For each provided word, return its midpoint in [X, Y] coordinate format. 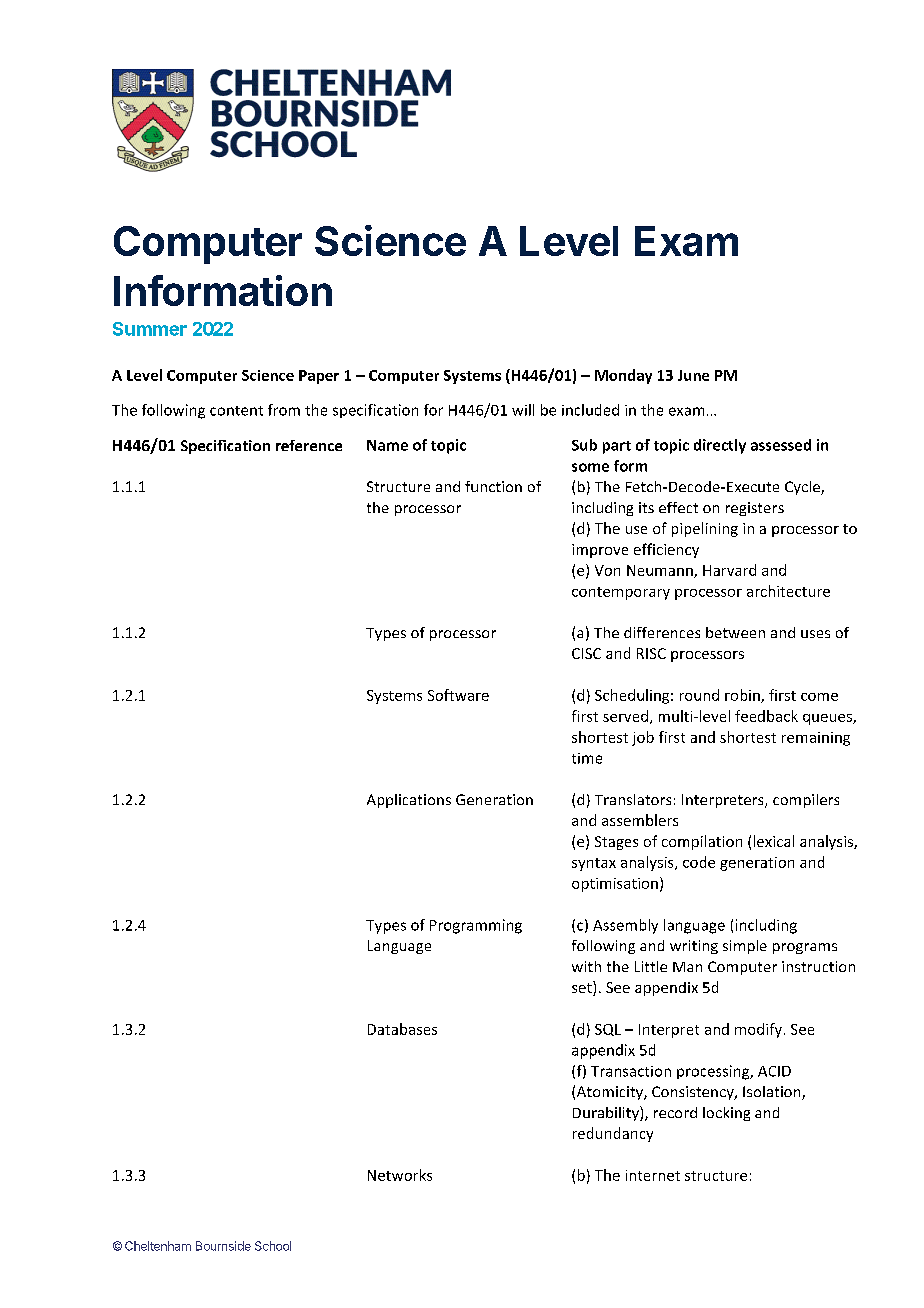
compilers [806, 801]
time [587, 758]
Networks [400, 1175]
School [273, 1246]
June [693, 375]
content [236, 411]
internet [653, 1175]
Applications [409, 801]
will [523, 410]
